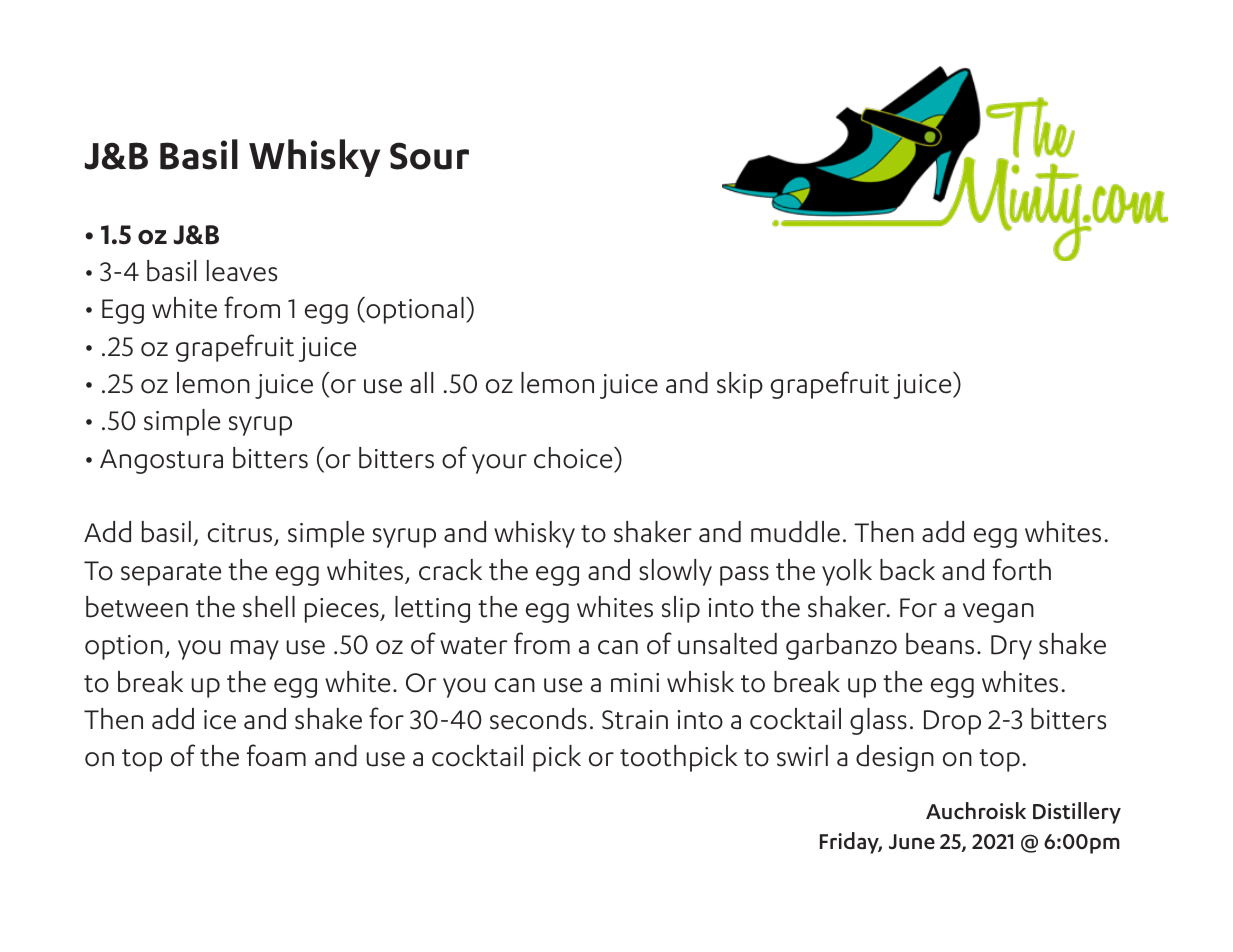  Describe the element at coordinates (740, 385) in the image. I see `skip` at that location.
